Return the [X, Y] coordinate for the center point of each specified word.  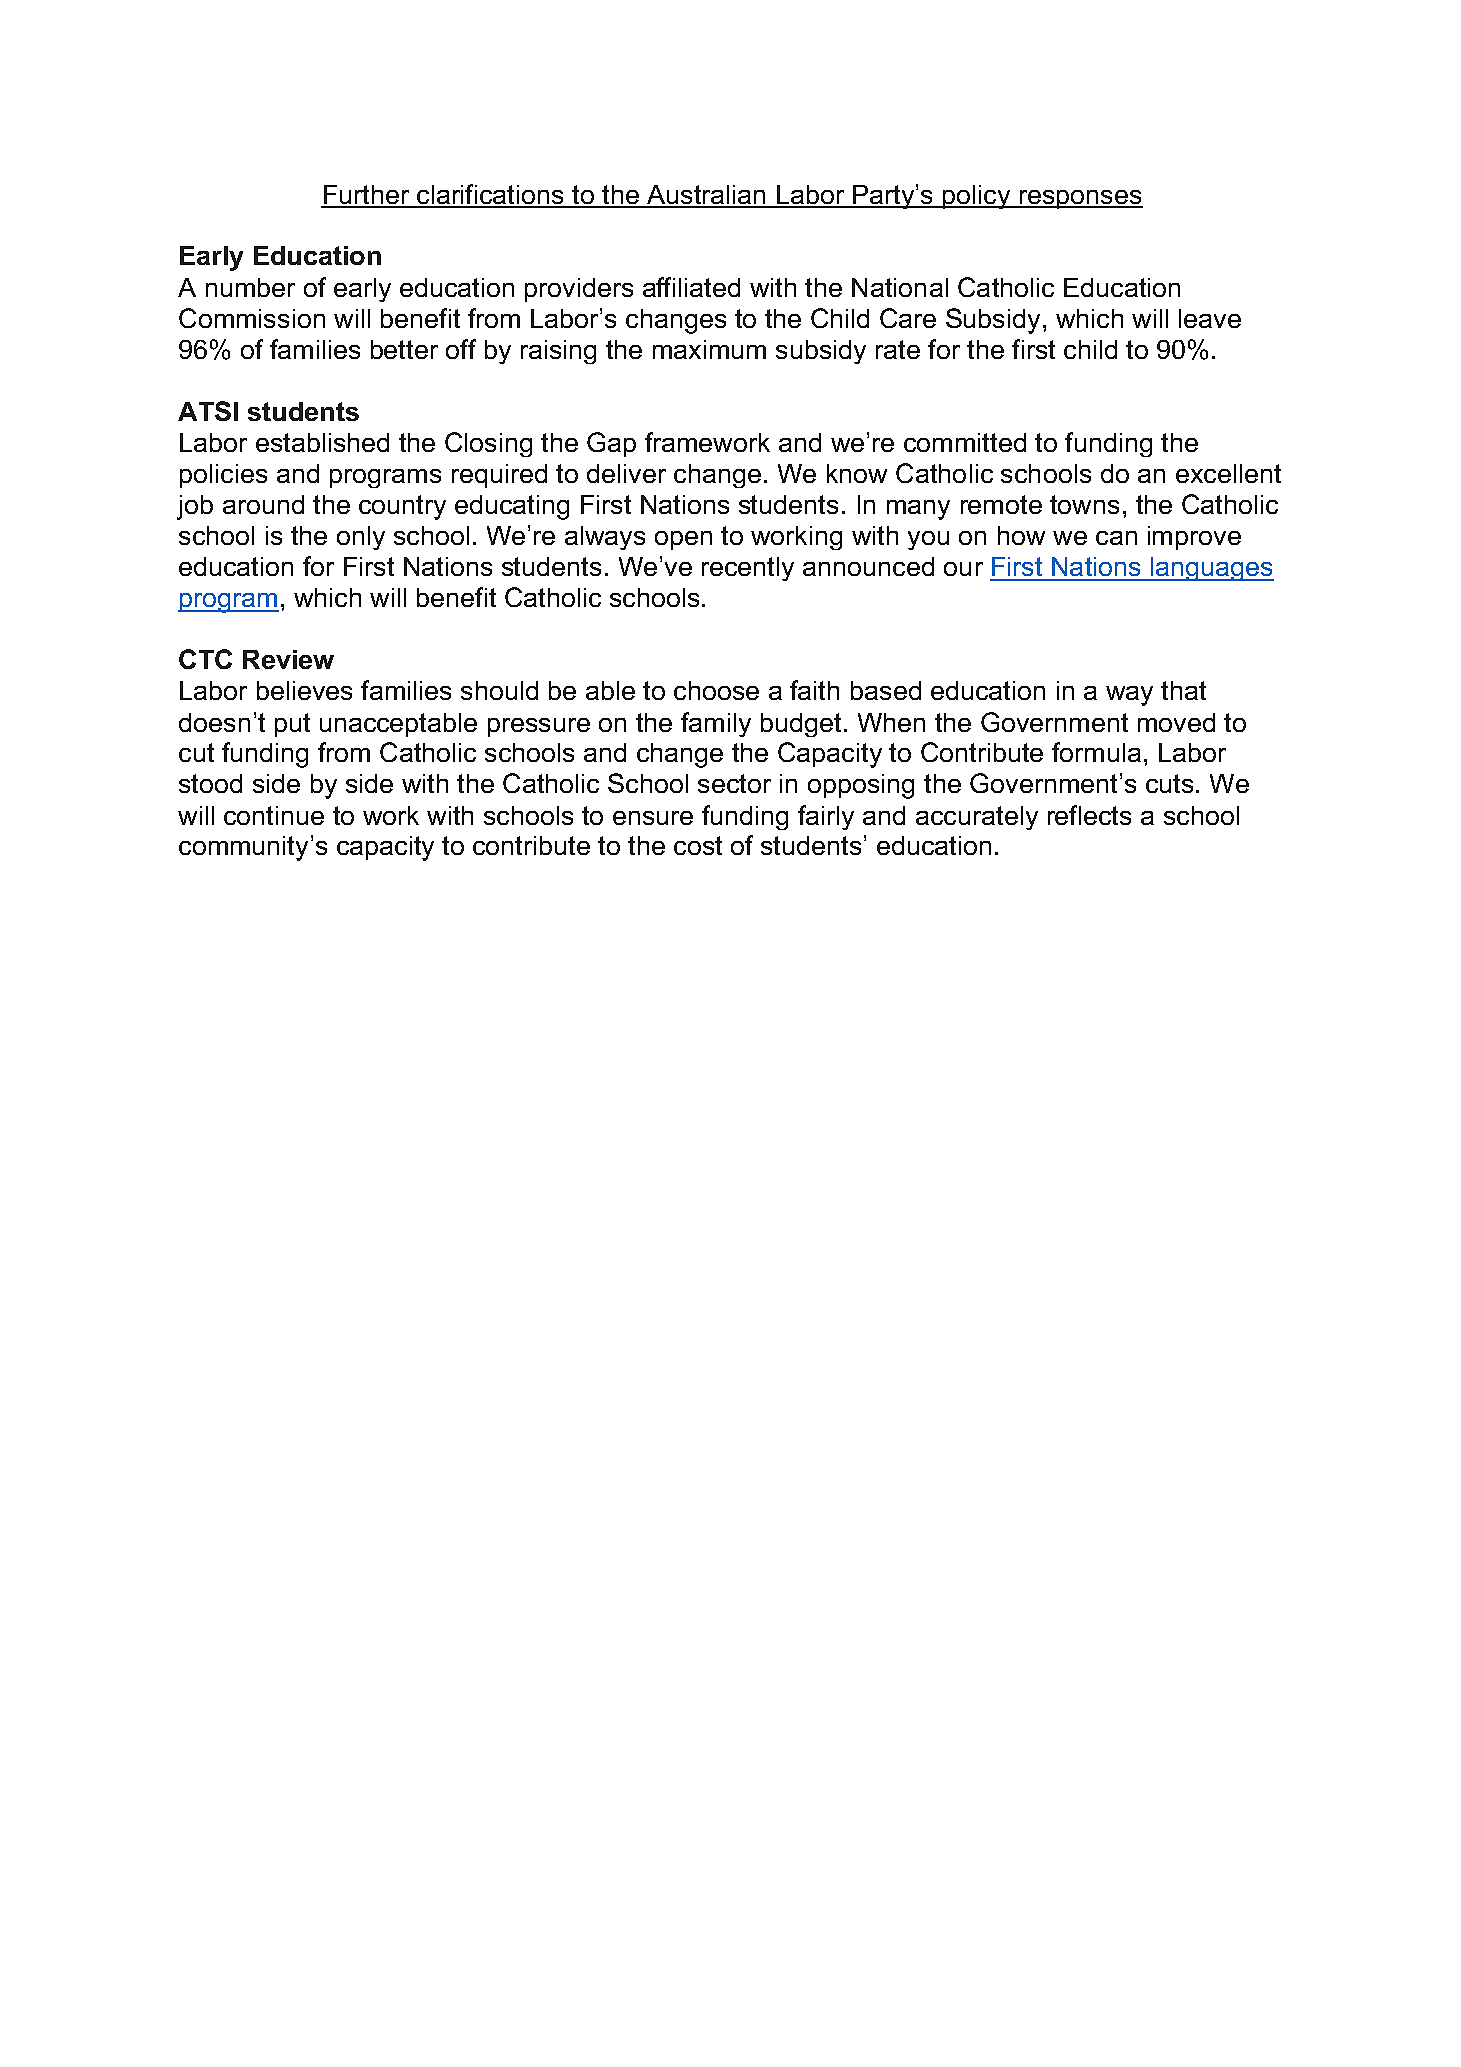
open [683, 540]
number [250, 287]
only [361, 538]
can [1116, 538]
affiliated [691, 287]
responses [1080, 199]
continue [274, 815]
